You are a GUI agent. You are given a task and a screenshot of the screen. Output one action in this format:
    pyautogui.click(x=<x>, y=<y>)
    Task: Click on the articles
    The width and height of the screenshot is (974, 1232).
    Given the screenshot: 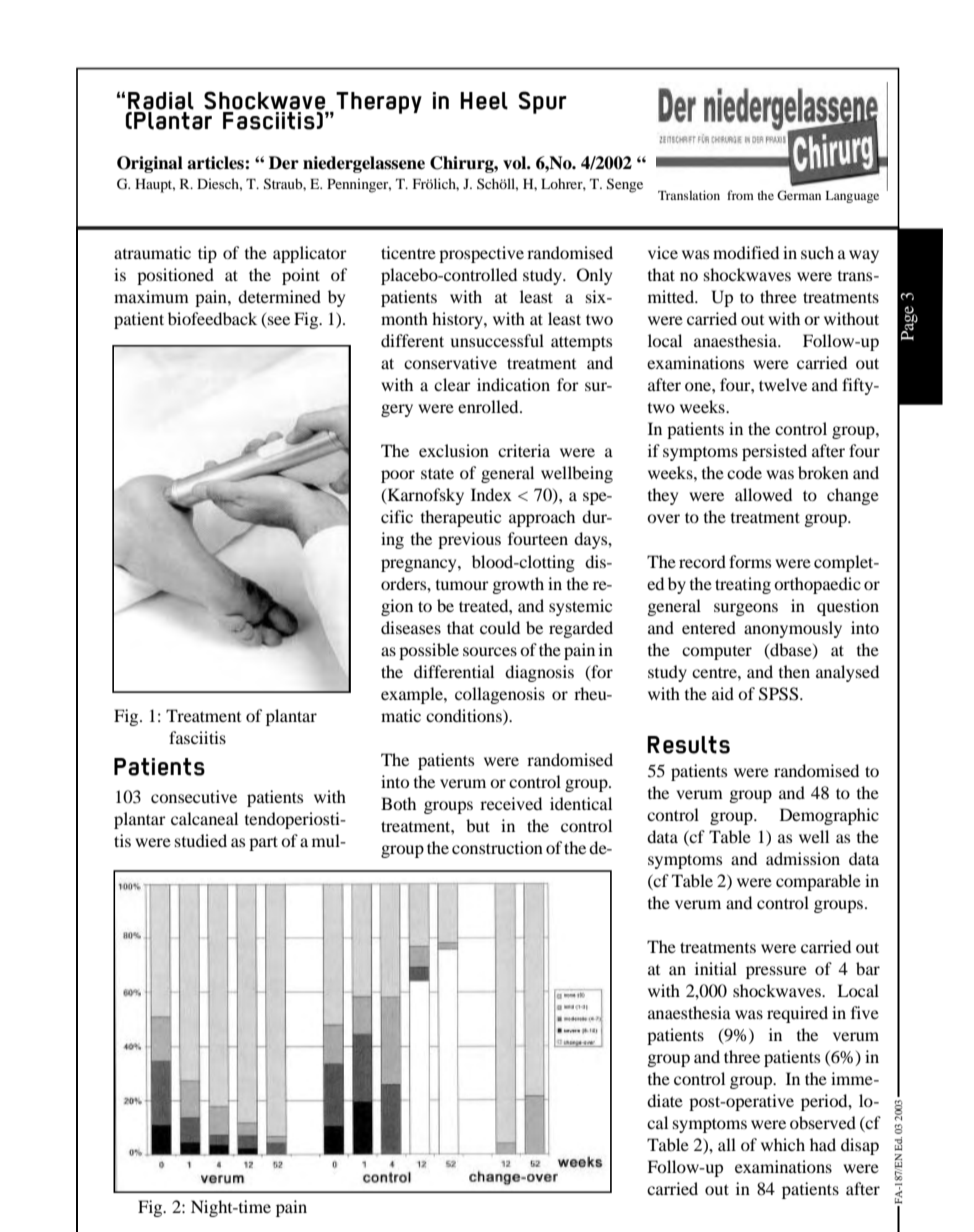 What is the action you would take?
    pyautogui.click(x=216, y=163)
